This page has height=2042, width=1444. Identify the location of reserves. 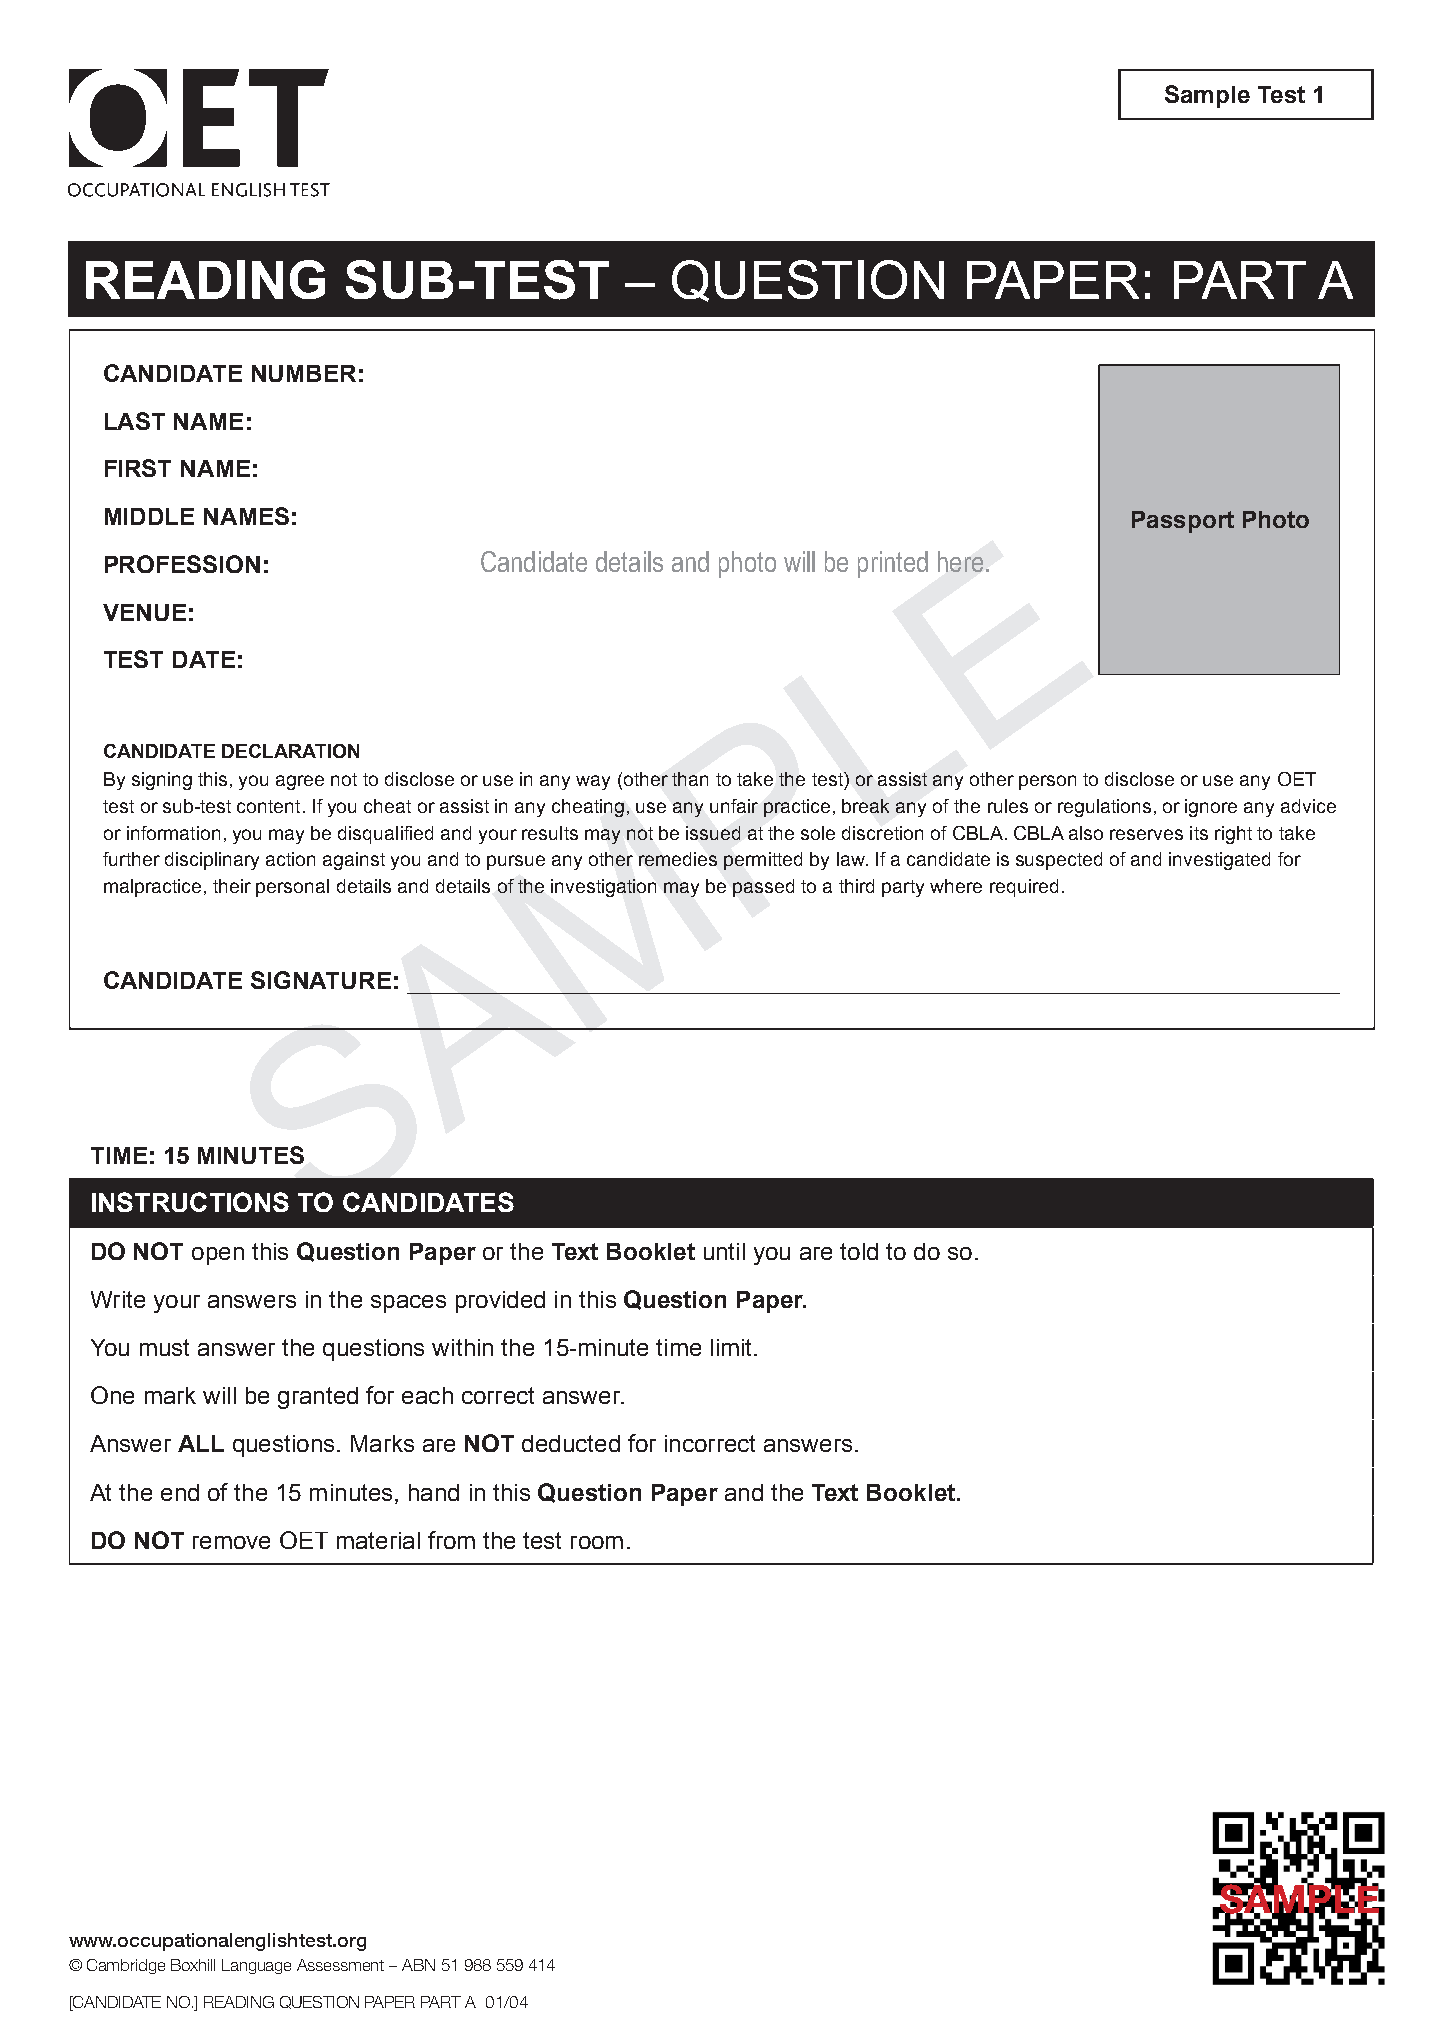
(1146, 834).
